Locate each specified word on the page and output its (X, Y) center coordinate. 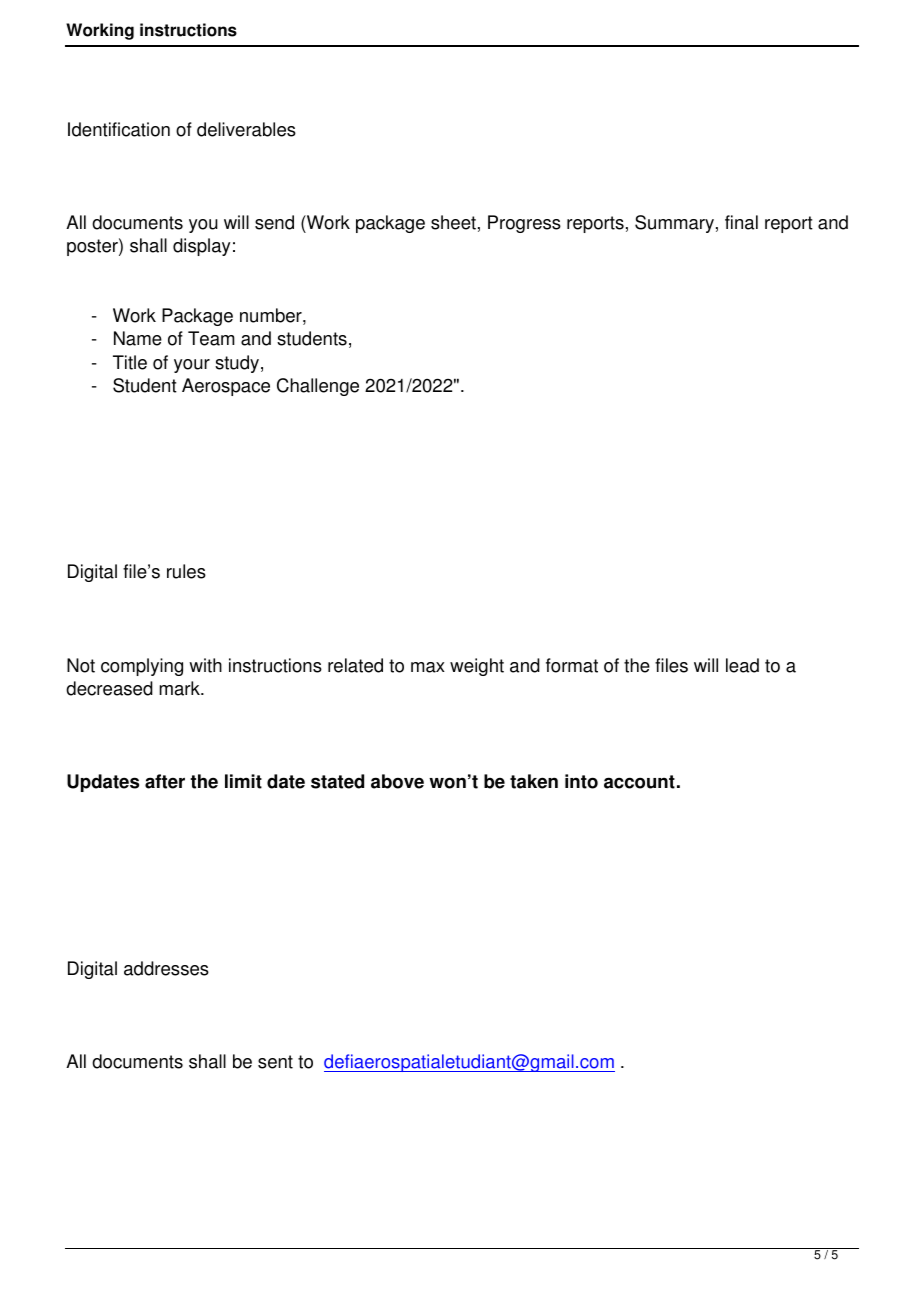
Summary (674, 224)
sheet (453, 222)
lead (742, 665)
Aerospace (226, 387)
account (639, 782)
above (397, 781)
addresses (166, 968)
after (165, 781)
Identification (119, 129)
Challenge (318, 387)
